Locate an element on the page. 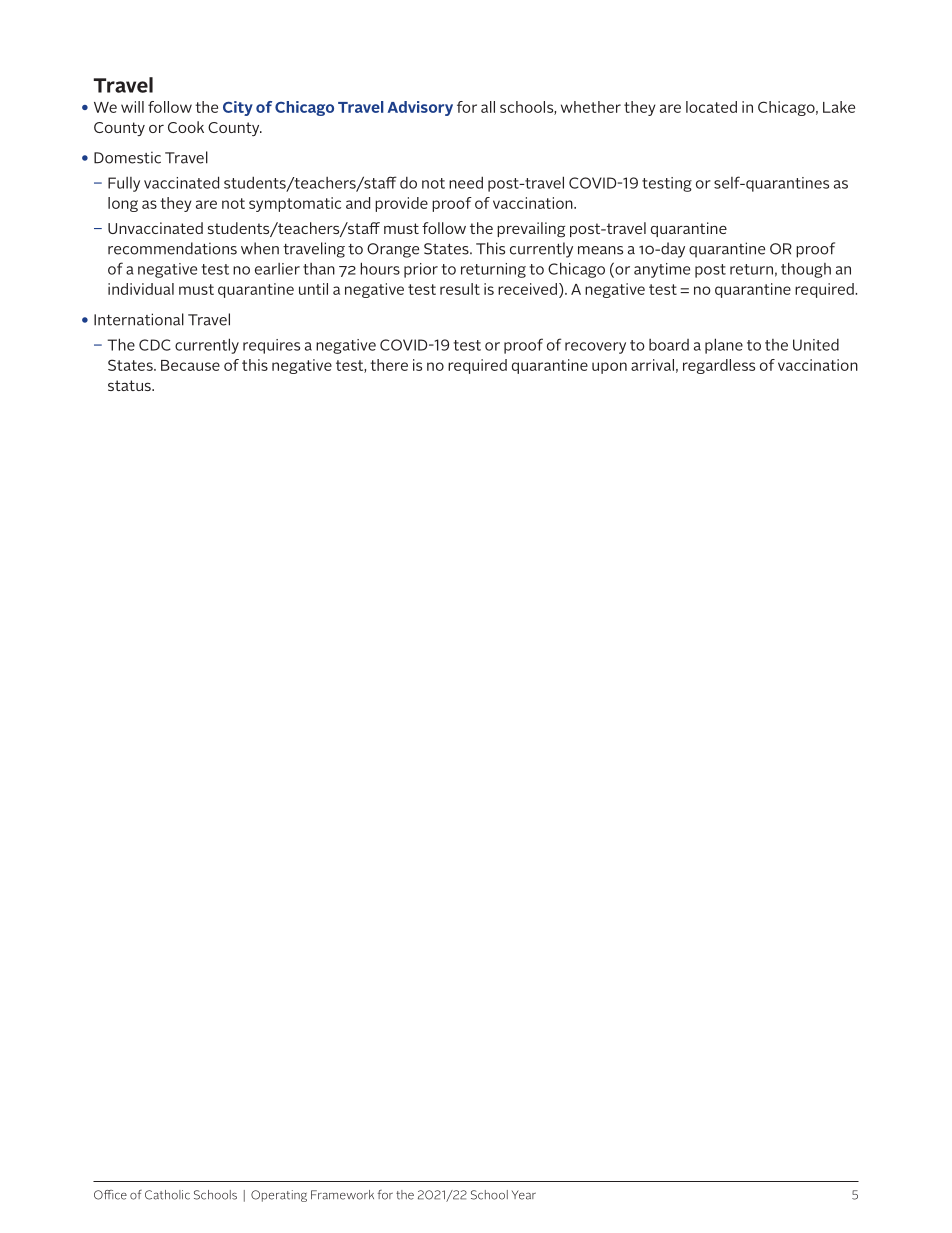  arrival is located at coordinates (652, 365).
